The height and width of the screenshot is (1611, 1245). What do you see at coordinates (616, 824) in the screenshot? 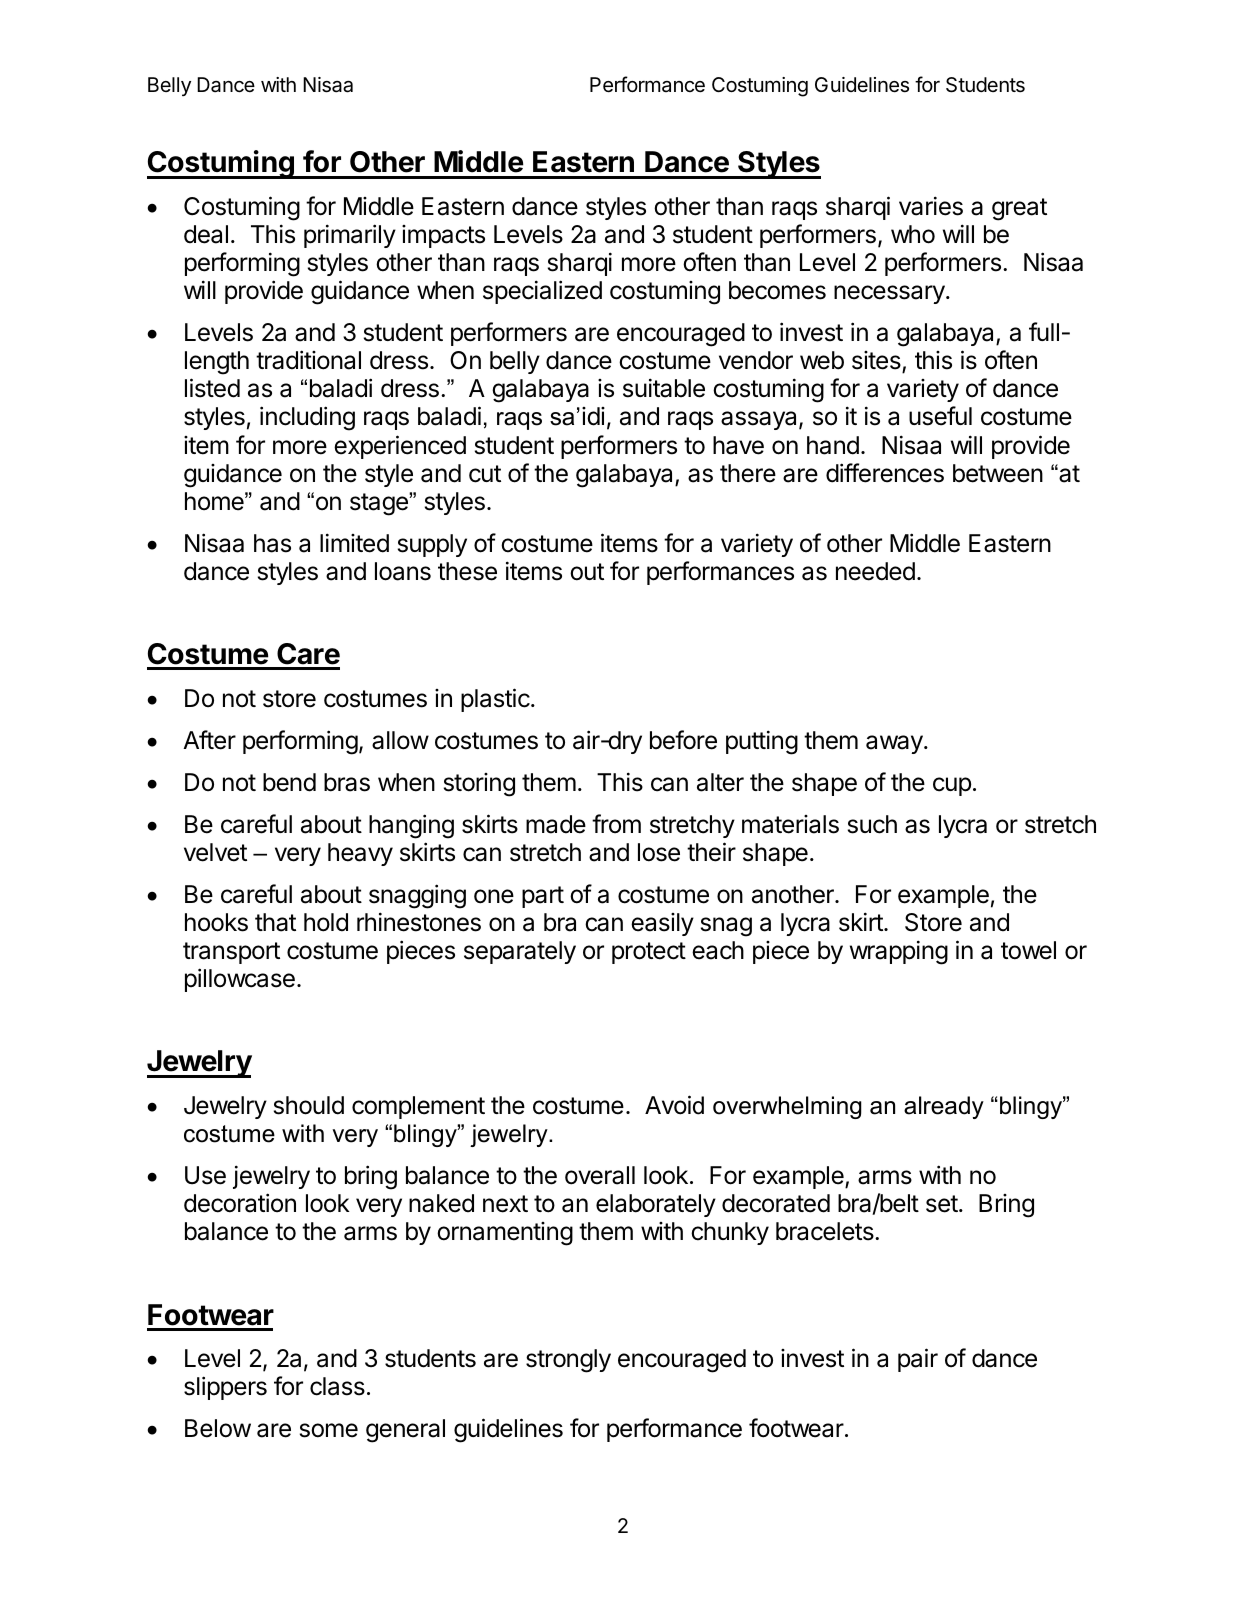
I see `from` at bounding box center [616, 824].
